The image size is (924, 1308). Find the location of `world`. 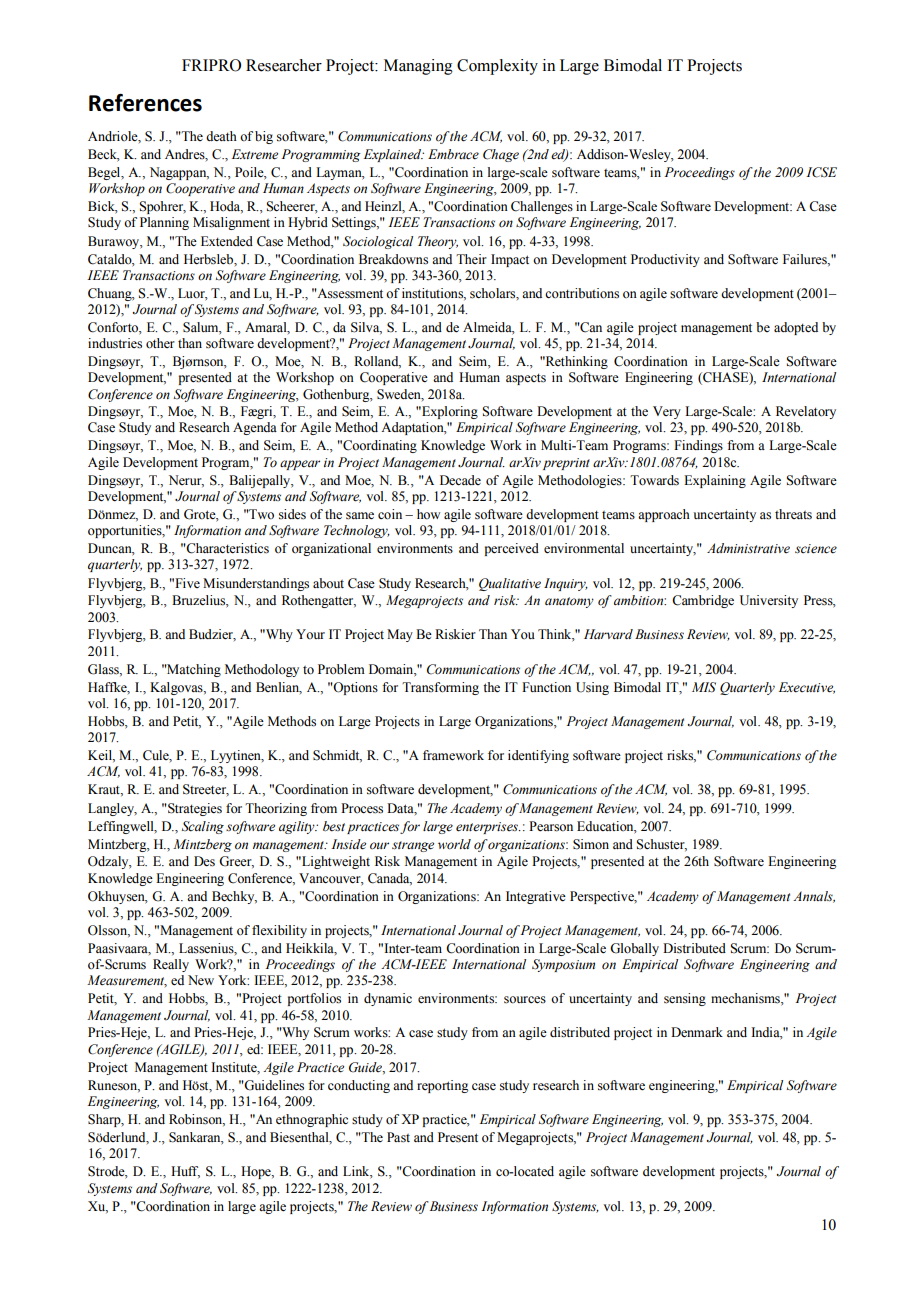

world is located at coordinates (454, 844).
